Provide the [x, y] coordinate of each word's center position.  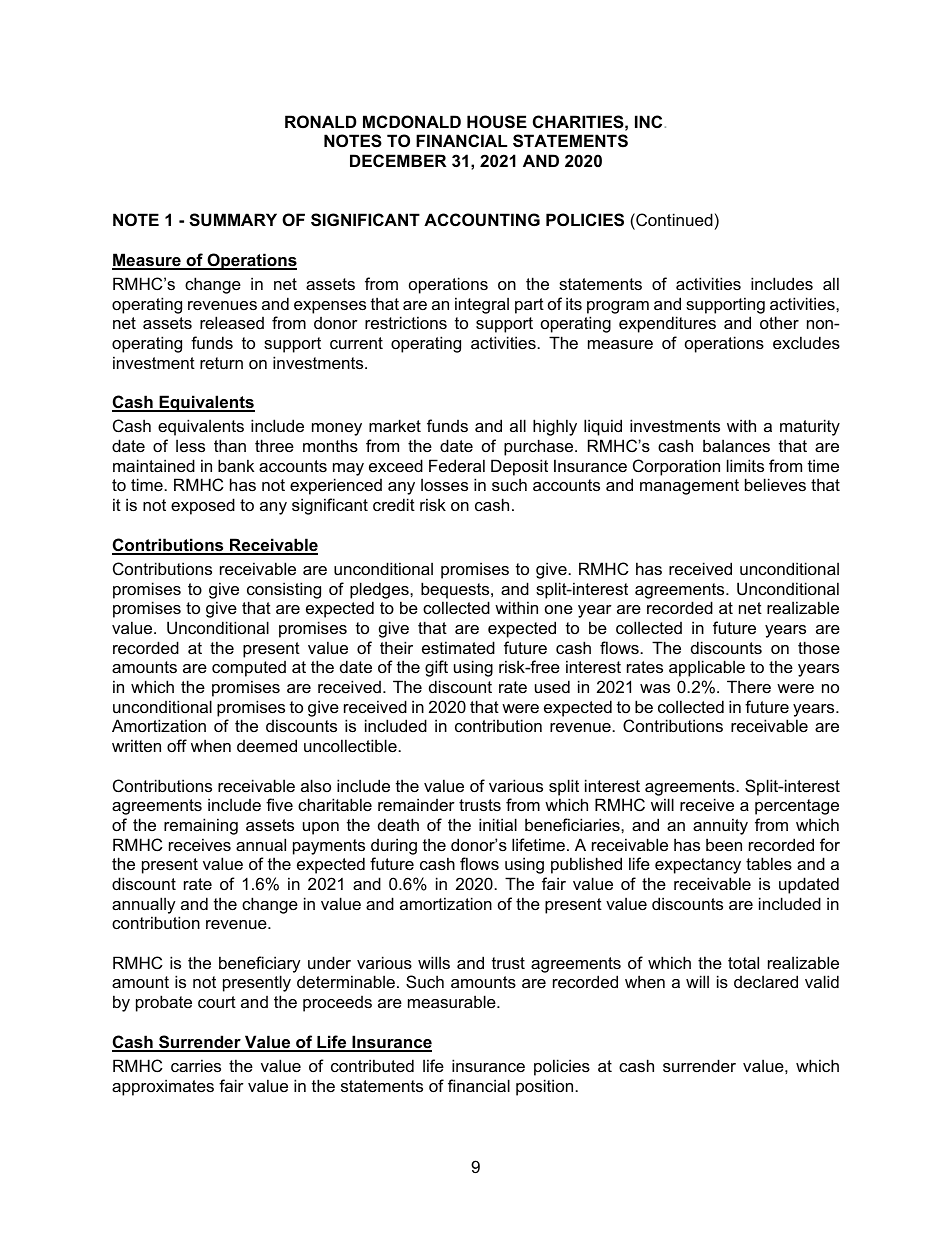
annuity [720, 826]
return [221, 363]
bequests [456, 590]
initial [498, 824]
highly [555, 427]
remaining [201, 826]
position [546, 1087]
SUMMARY [233, 220]
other [779, 322]
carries [196, 1065]
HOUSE [497, 122]
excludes [806, 342]
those [819, 647]
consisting [284, 590]
